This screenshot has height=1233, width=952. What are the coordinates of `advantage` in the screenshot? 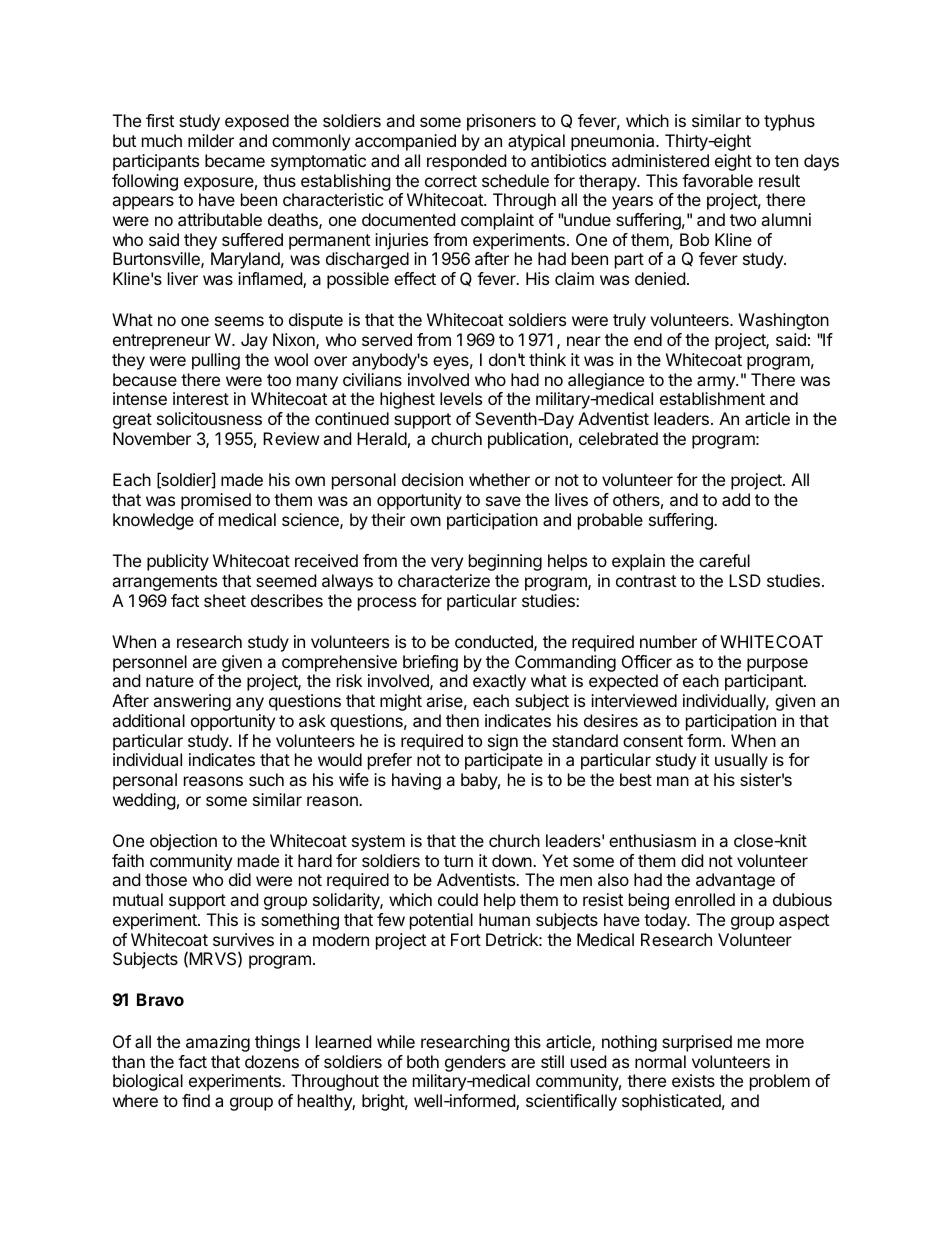 It's located at (735, 881).
